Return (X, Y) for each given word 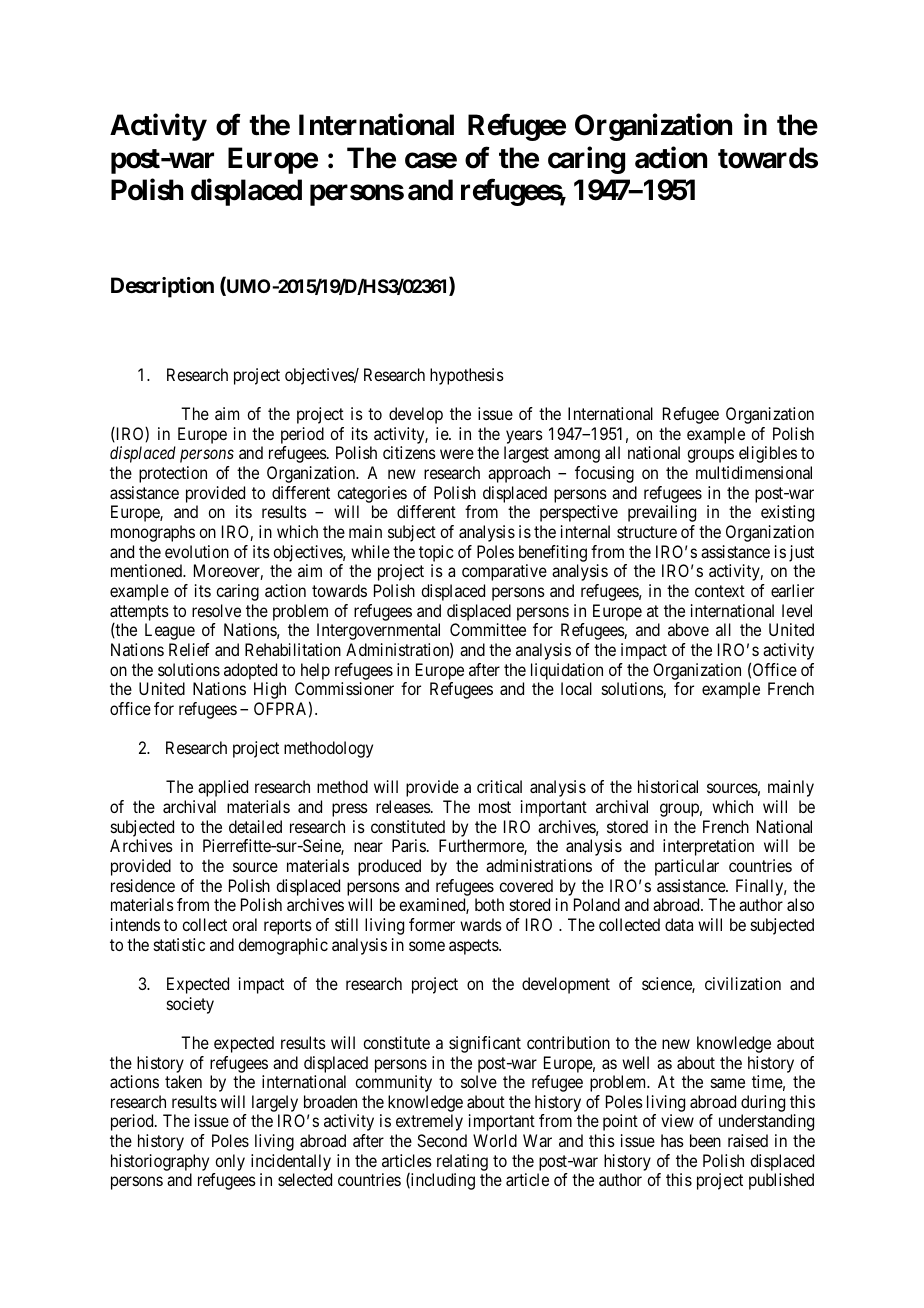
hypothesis (467, 376)
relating (462, 1164)
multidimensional (754, 472)
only (229, 1164)
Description (162, 287)
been (705, 1140)
